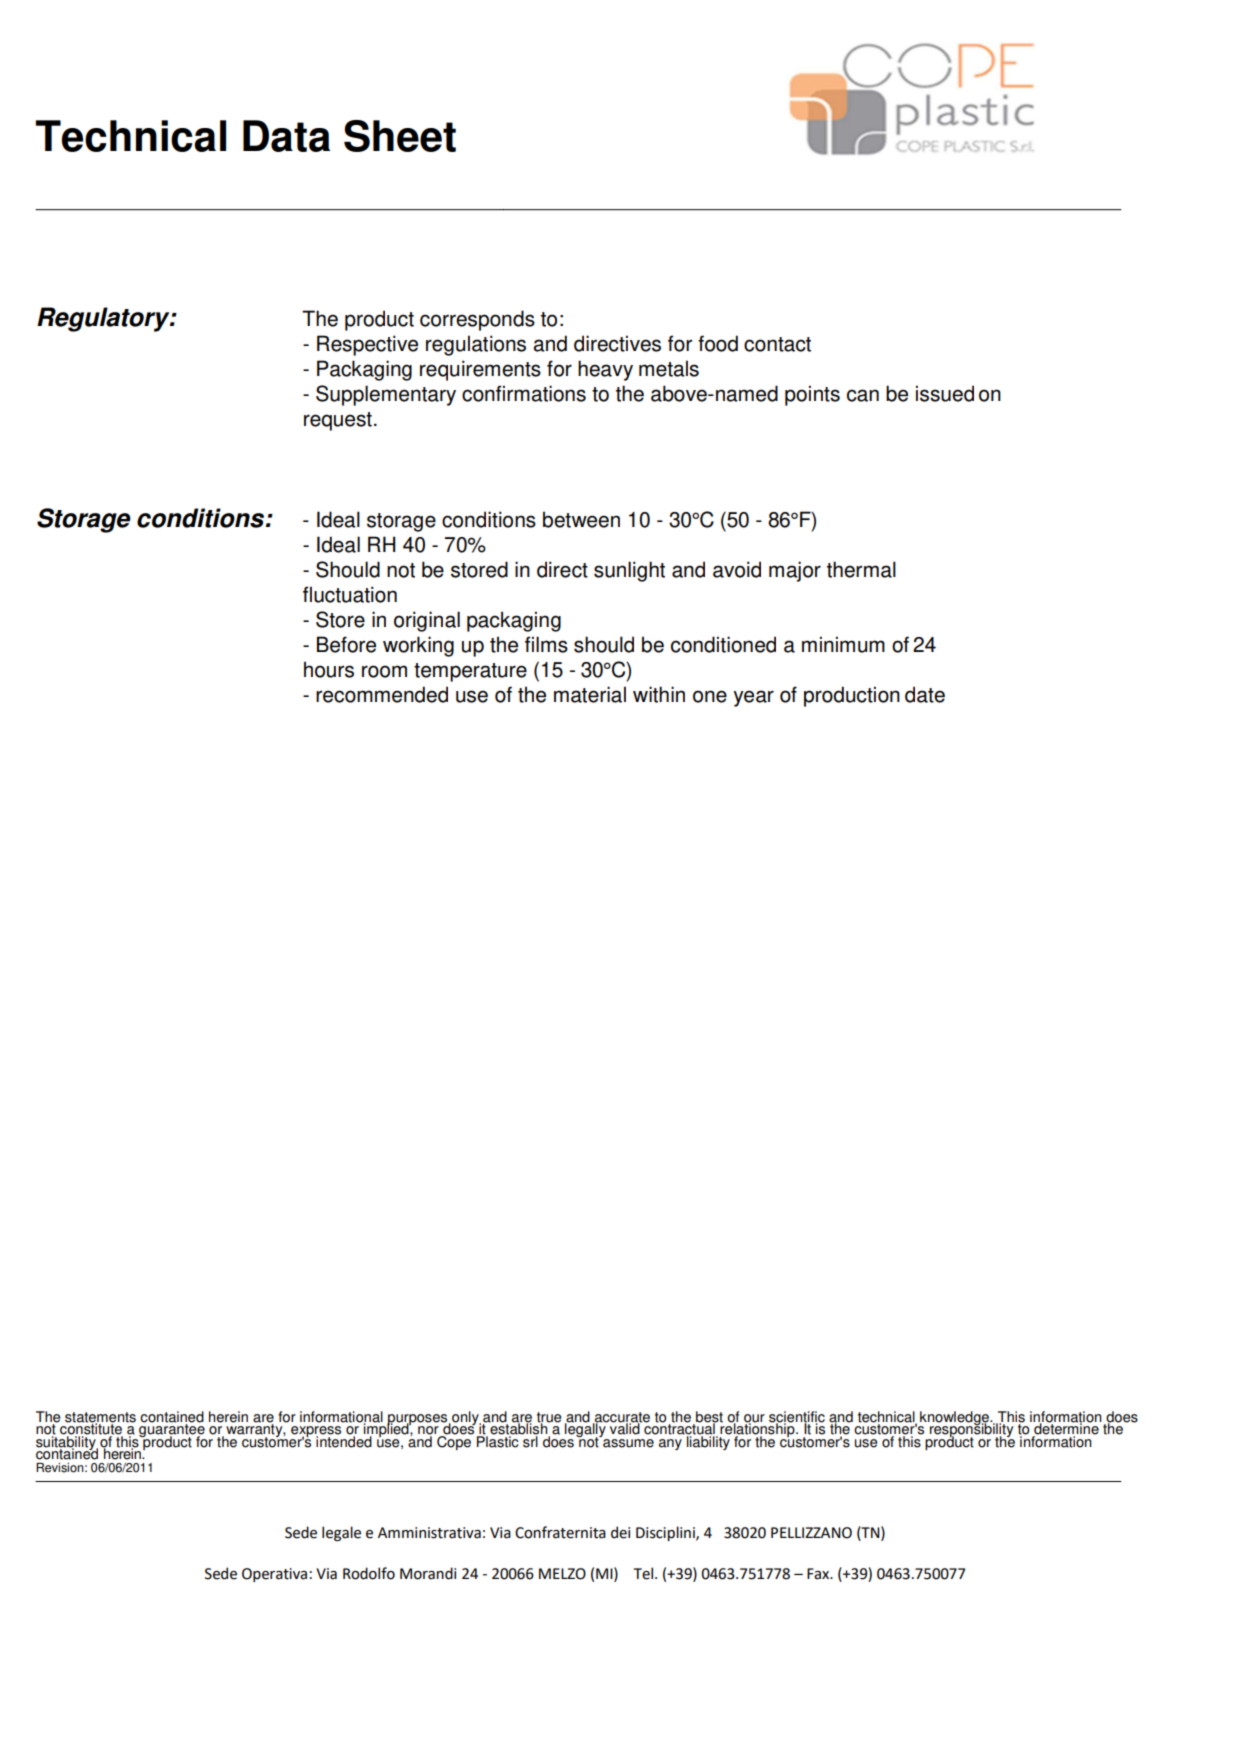 Image resolution: width=1246 pixels, height=1764 pixels. What do you see at coordinates (620, 1532) in the screenshot?
I see `dei` at bounding box center [620, 1532].
